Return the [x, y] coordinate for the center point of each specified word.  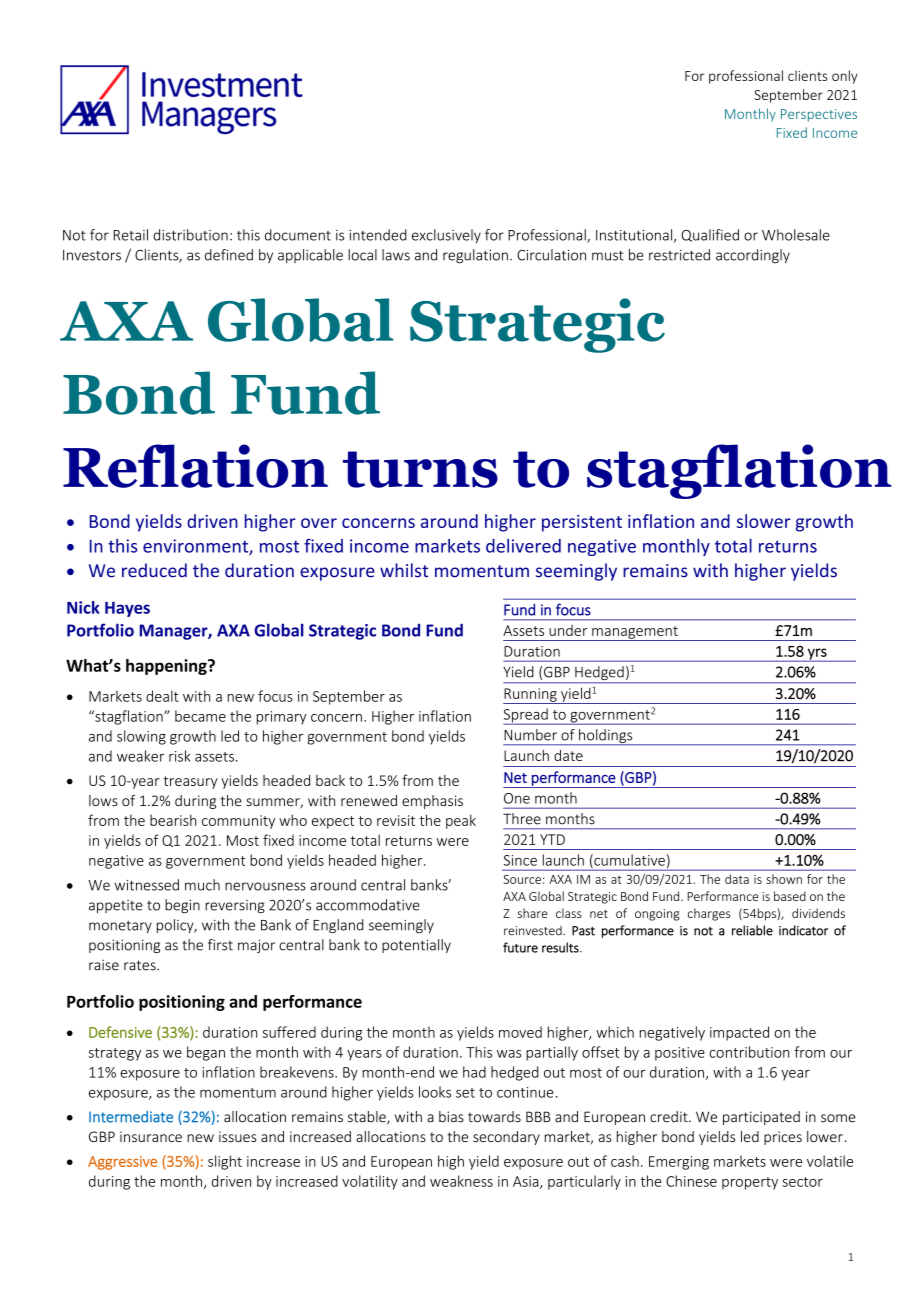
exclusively [446, 236]
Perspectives [819, 115]
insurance [151, 1136]
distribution [190, 235]
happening [167, 667]
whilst [404, 570]
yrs [817, 655]
